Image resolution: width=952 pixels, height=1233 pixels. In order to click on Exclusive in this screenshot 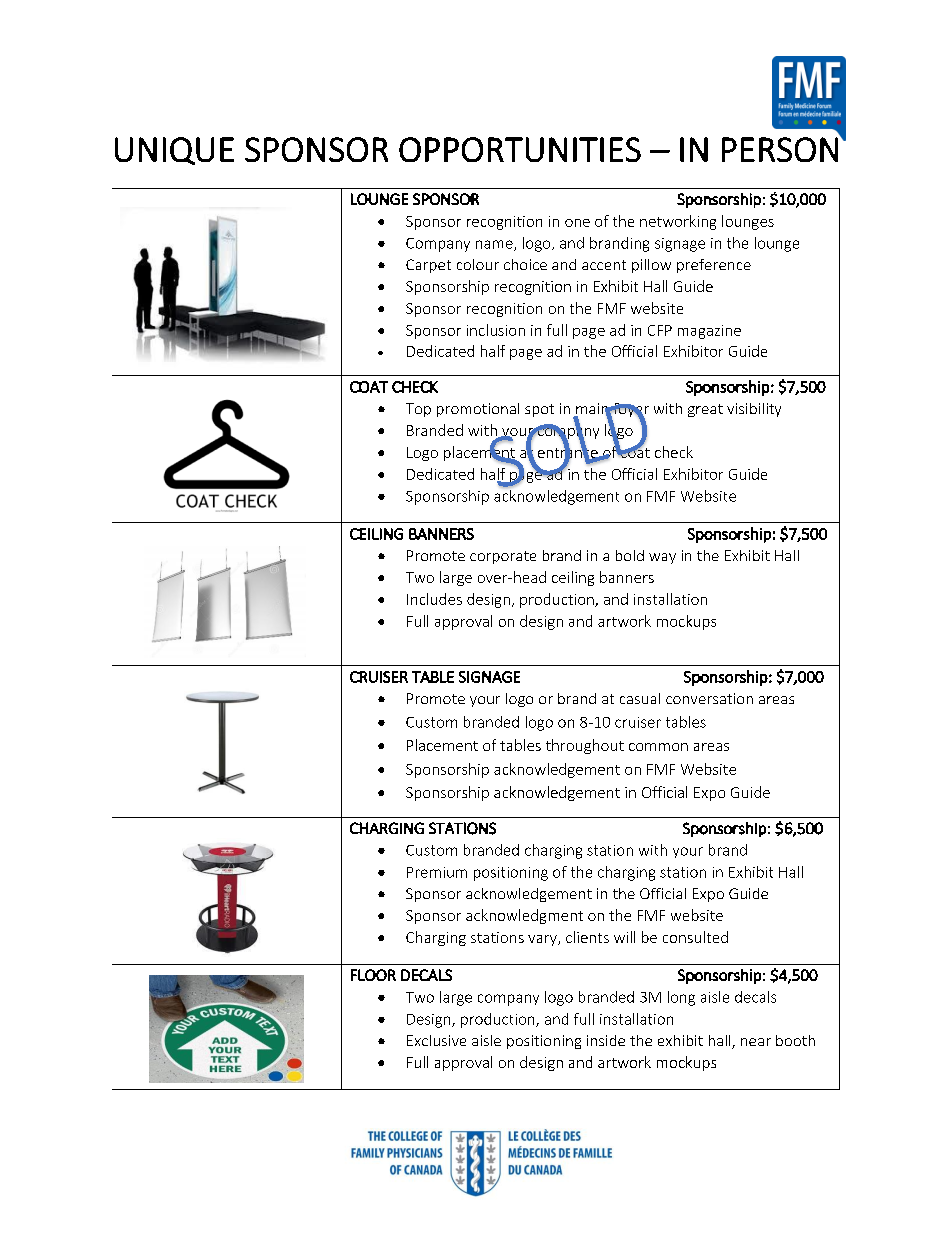, I will do `click(436, 1040)`.
